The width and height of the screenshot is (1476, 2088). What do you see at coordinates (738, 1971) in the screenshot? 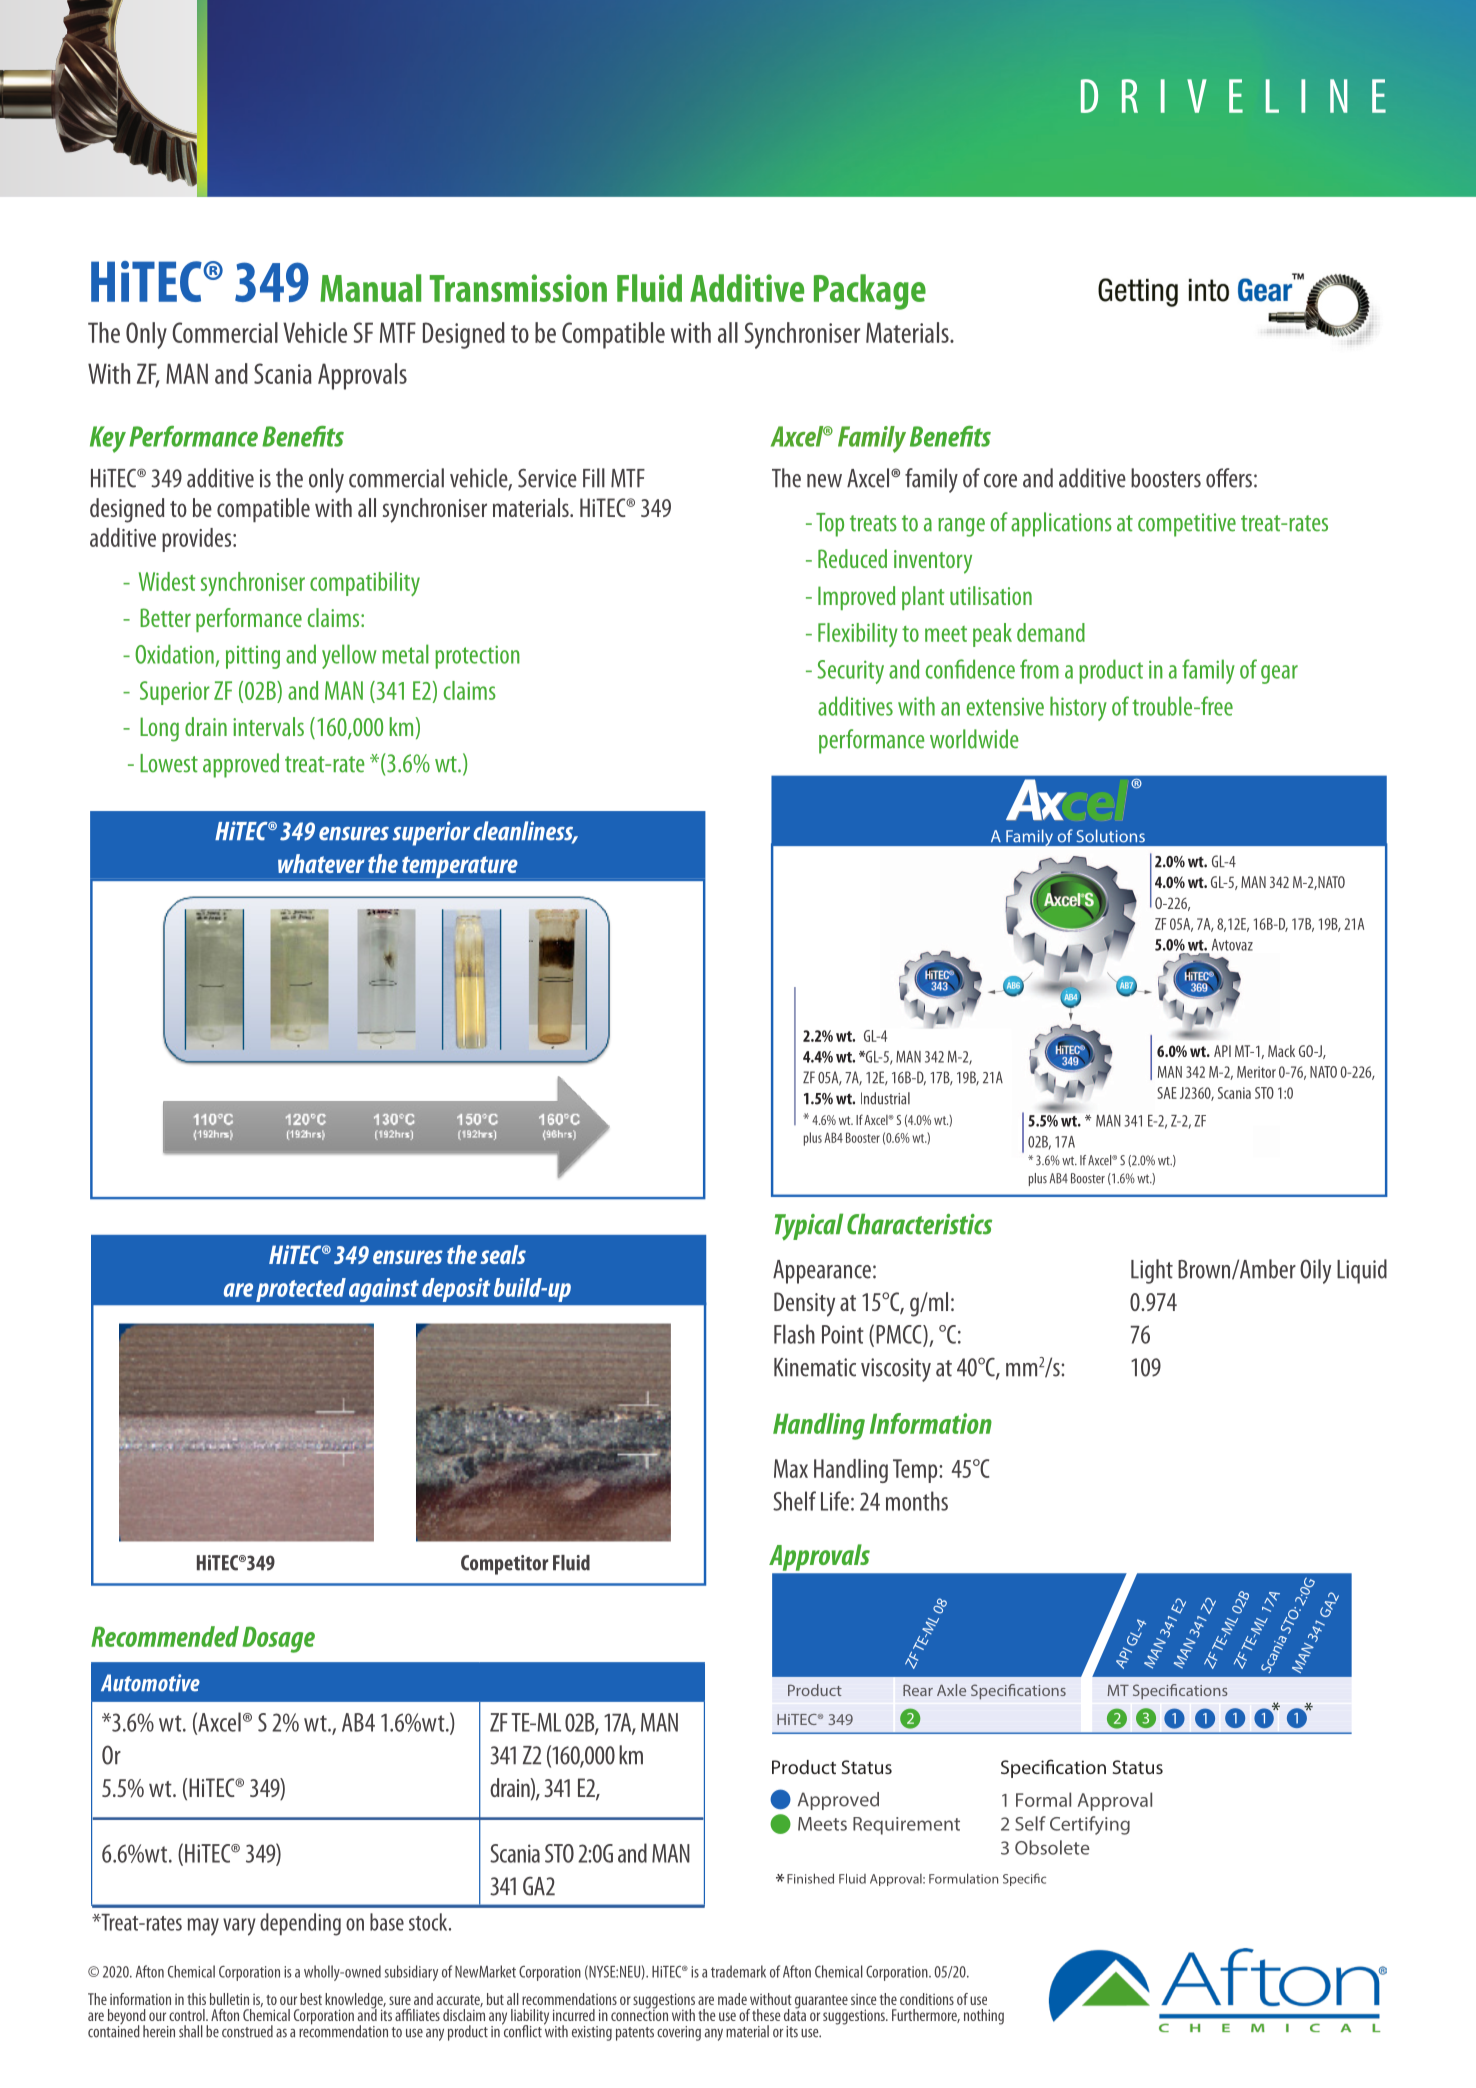
I see `trademark` at bounding box center [738, 1971].
